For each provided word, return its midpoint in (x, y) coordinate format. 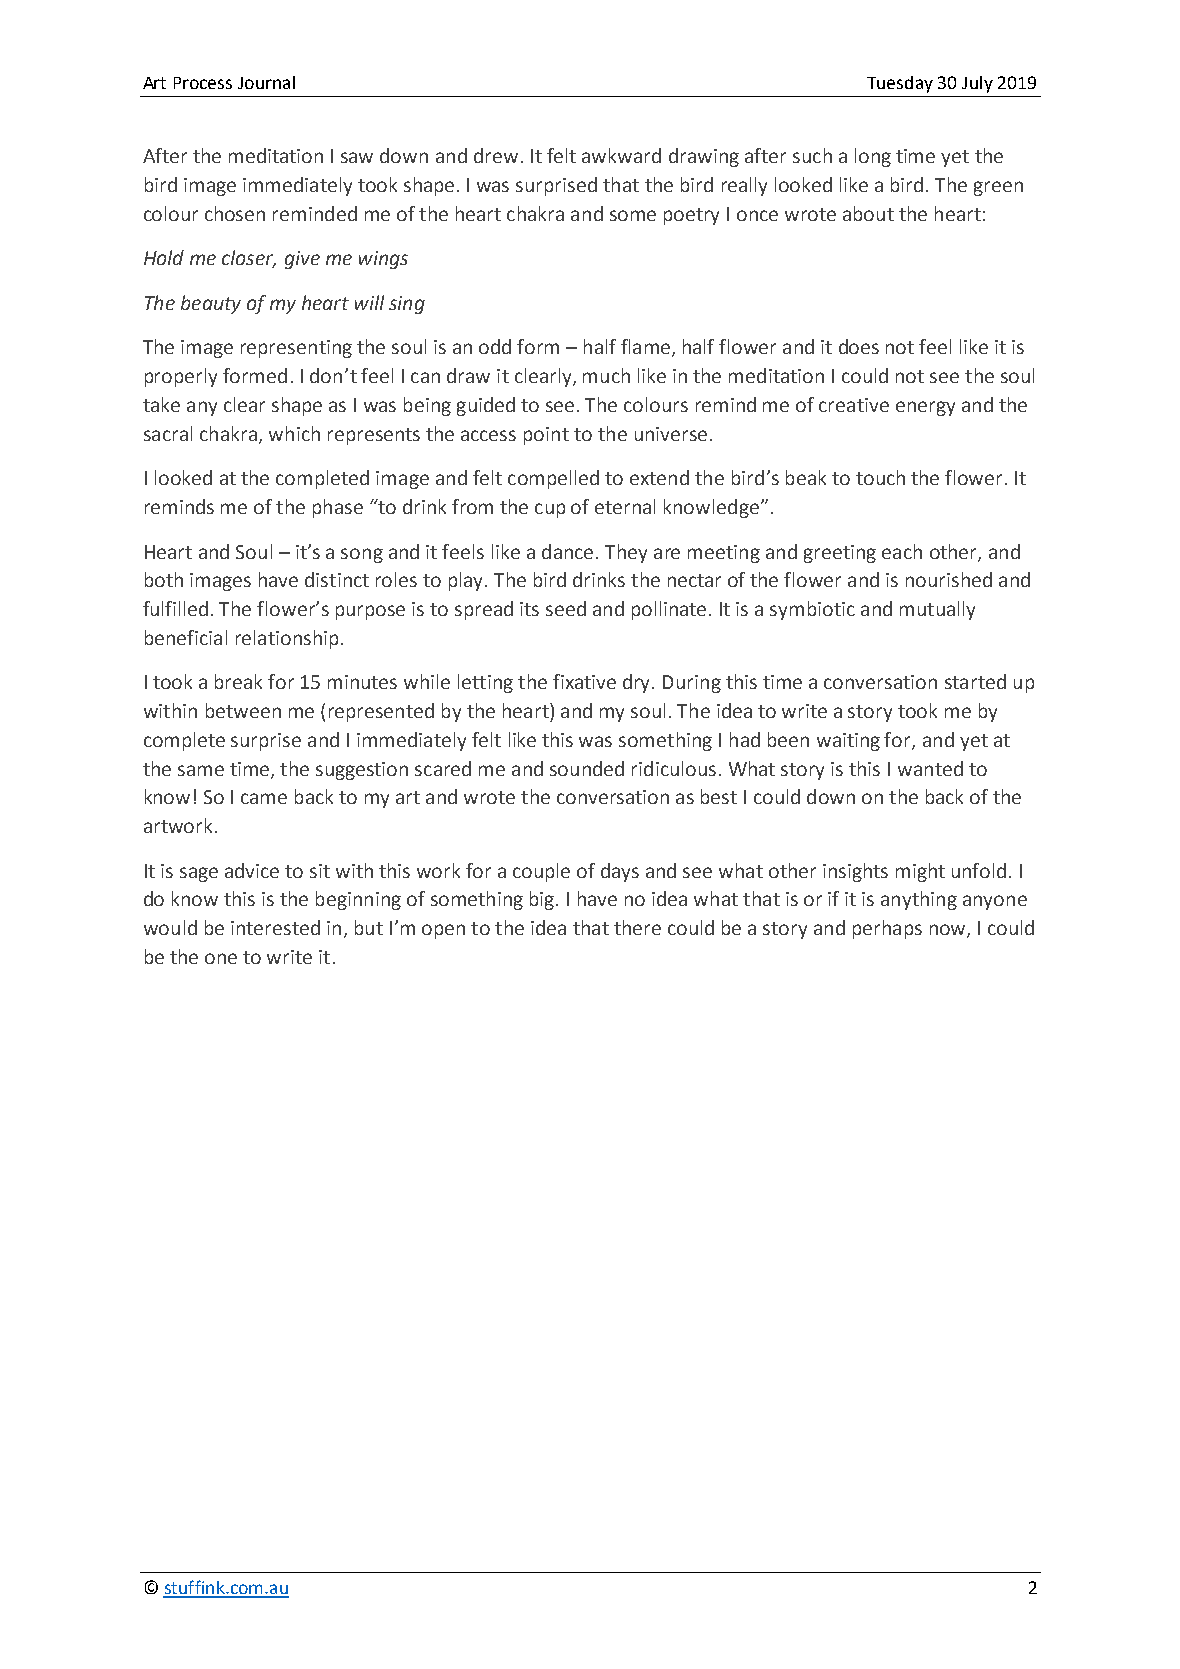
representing (296, 349)
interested (275, 927)
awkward (621, 155)
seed (566, 608)
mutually (937, 610)
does (859, 346)
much (606, 375)
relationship (287, 639)
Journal (266, 82)
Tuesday (900, 84)
